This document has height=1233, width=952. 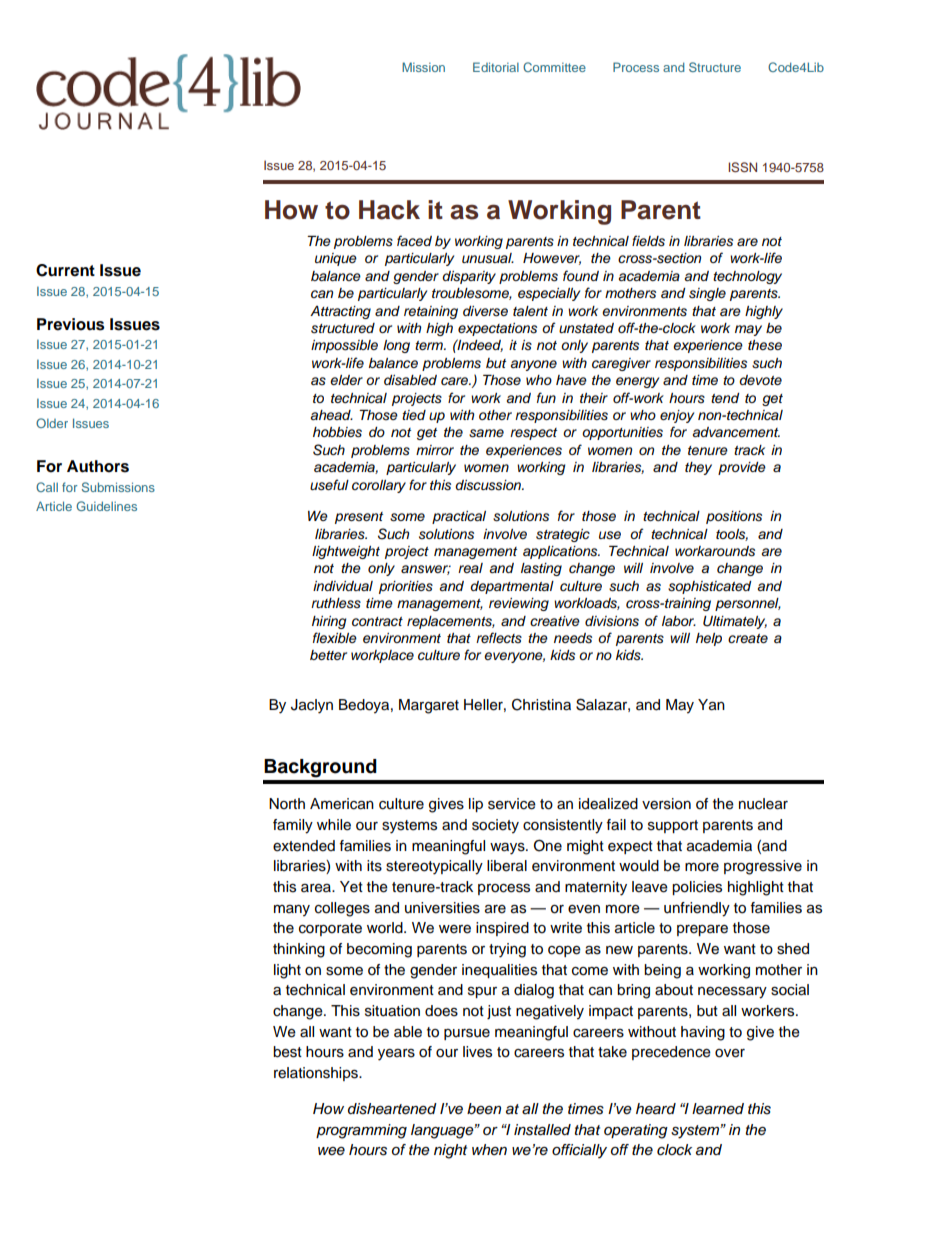 I want to click on Guidelines, so click(x=106, y=506).
